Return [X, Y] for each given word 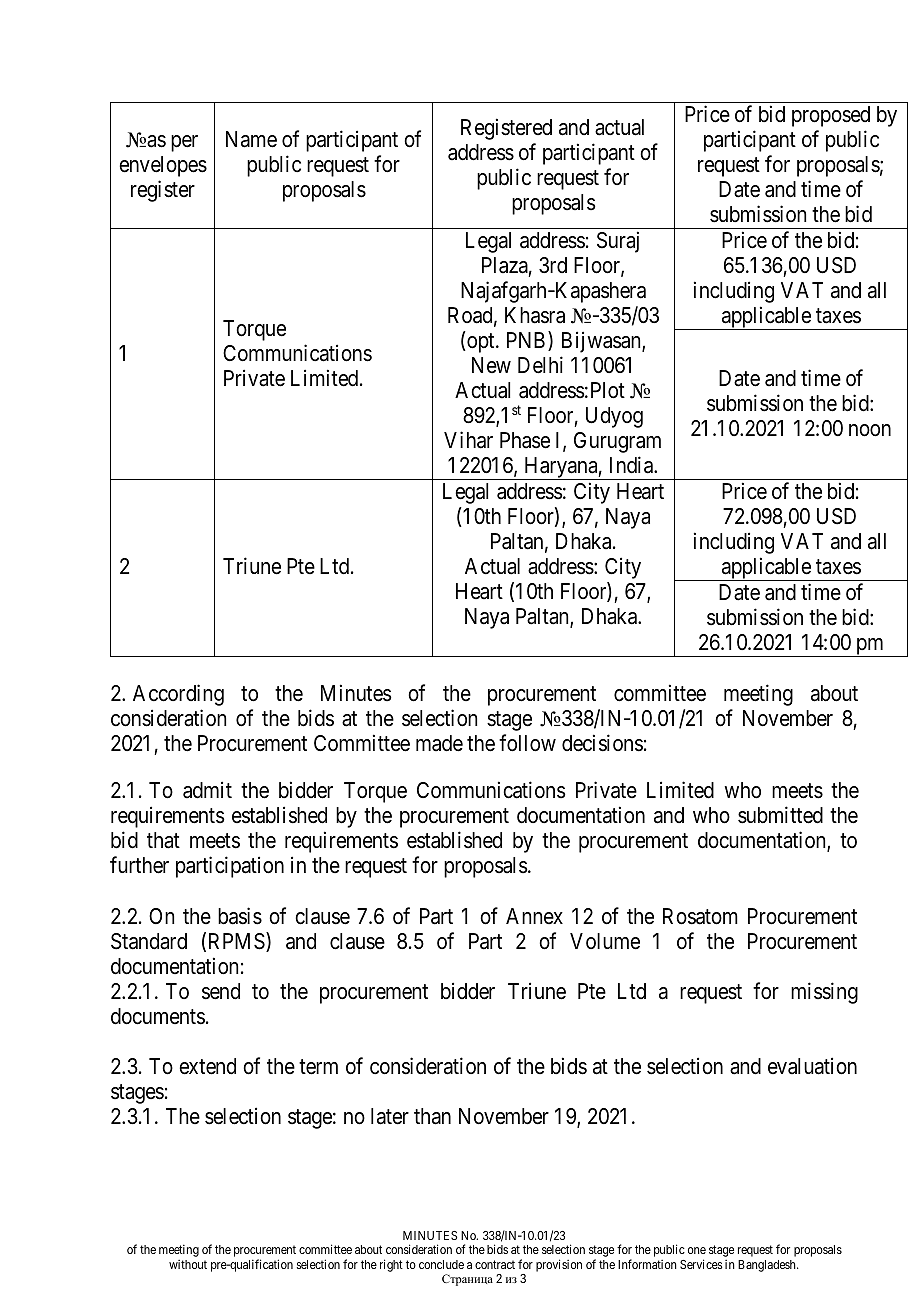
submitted [780, 815]
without [188, 1264]
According [178, 695]
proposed [831, 116]
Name [251, 139]
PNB [528, 341]
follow [527, 743]
